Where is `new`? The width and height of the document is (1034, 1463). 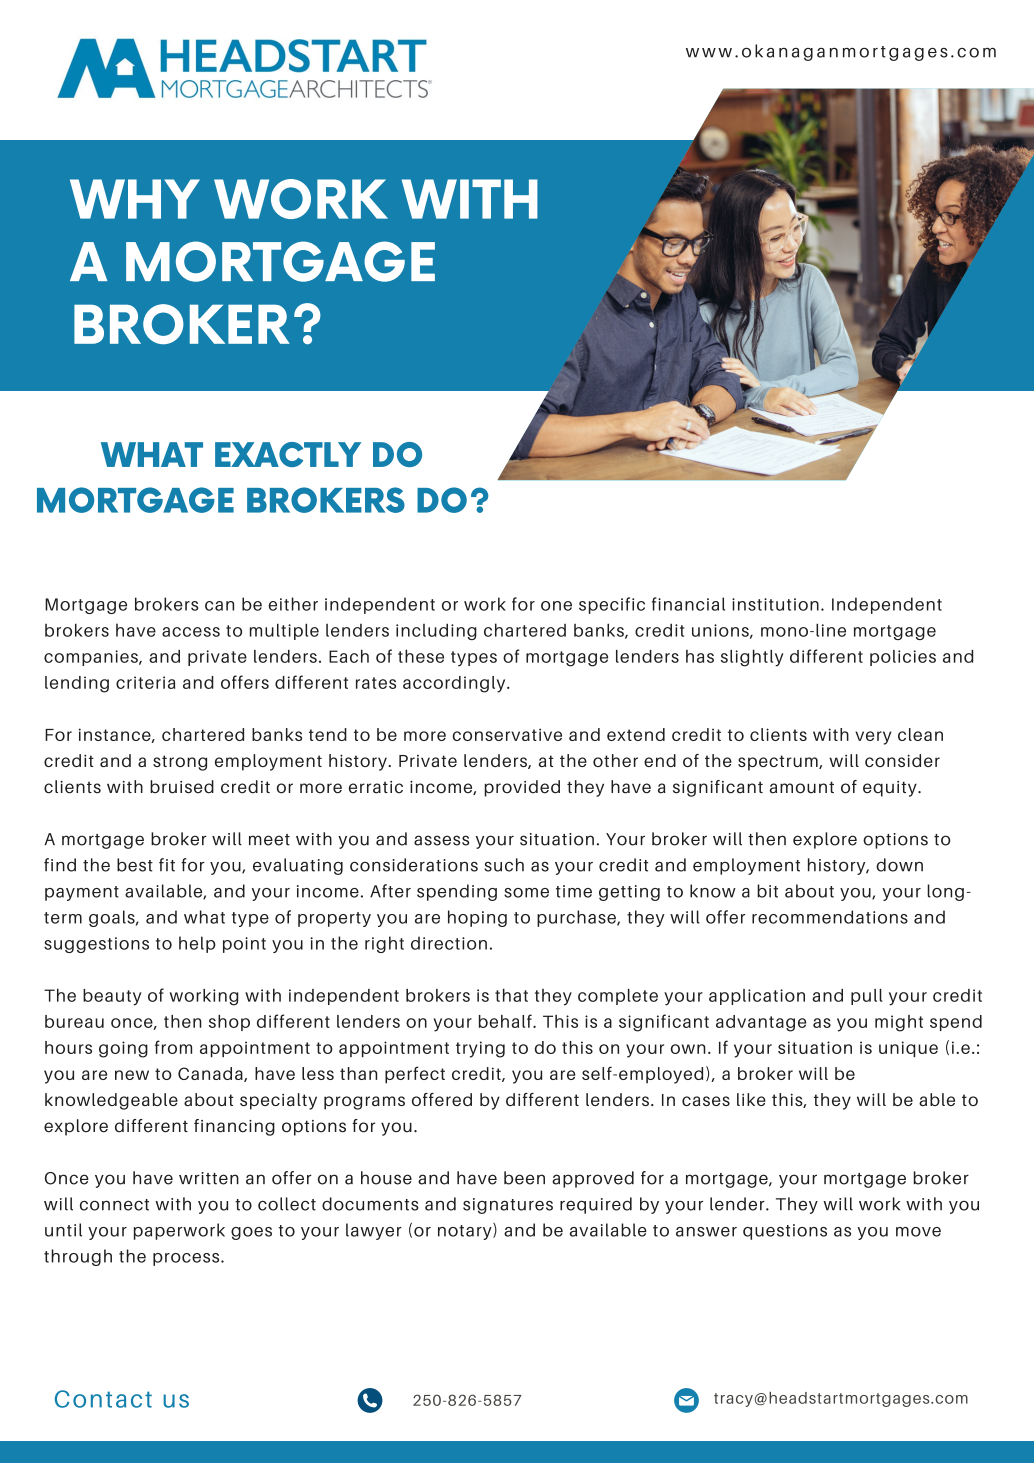 new is located at coordinates (132, 1075).
